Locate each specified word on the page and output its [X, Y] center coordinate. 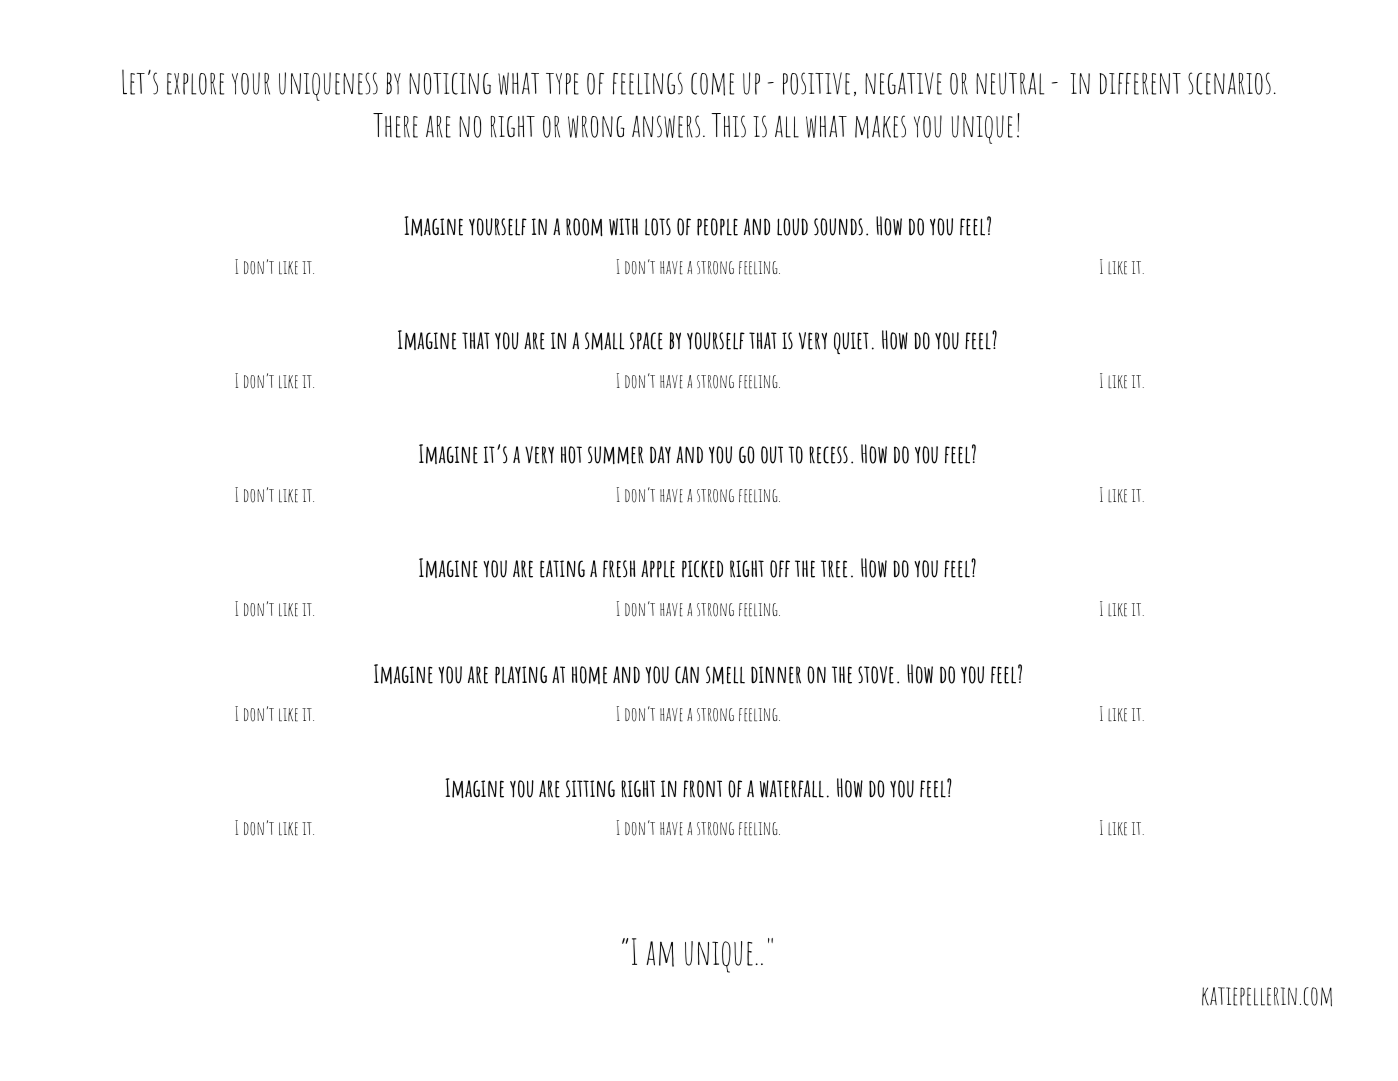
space [646, 341]
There [395, 125]
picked [702, 569]
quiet [851, 343]
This [728, 125]
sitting [590, 789]
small [604, 341]
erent [1157, 84]
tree [834, 569]
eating [562, 569]
